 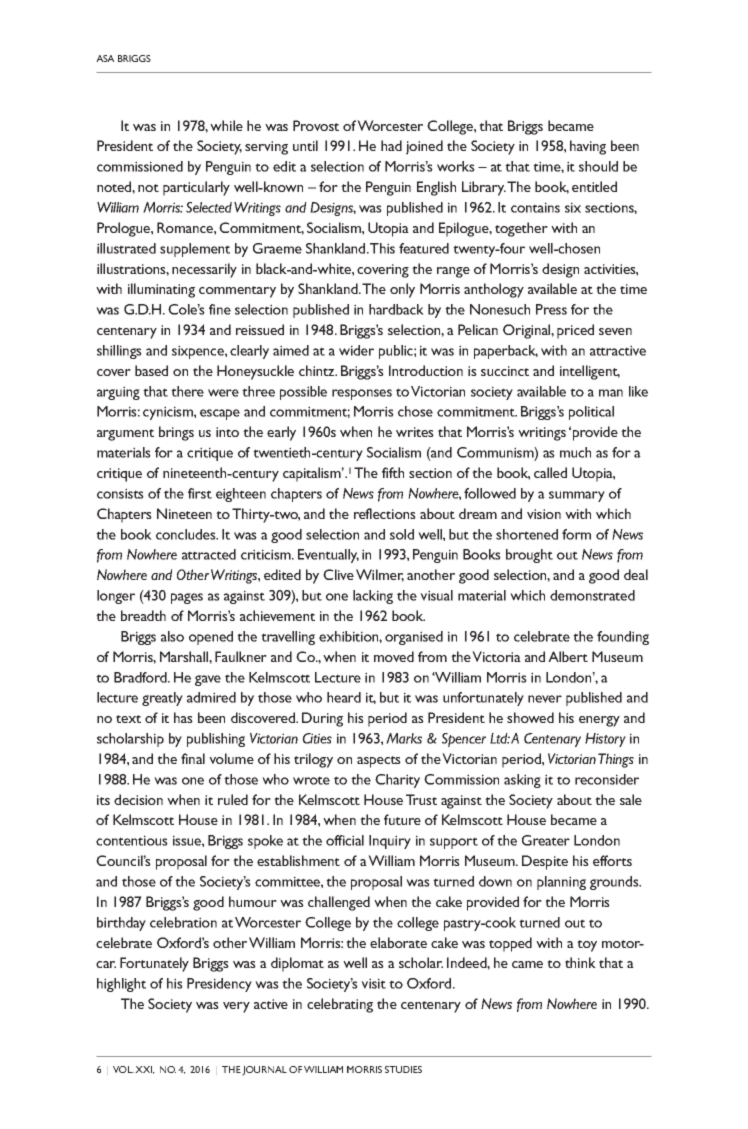 I want to click on energy, so click(x=599, y=721).
